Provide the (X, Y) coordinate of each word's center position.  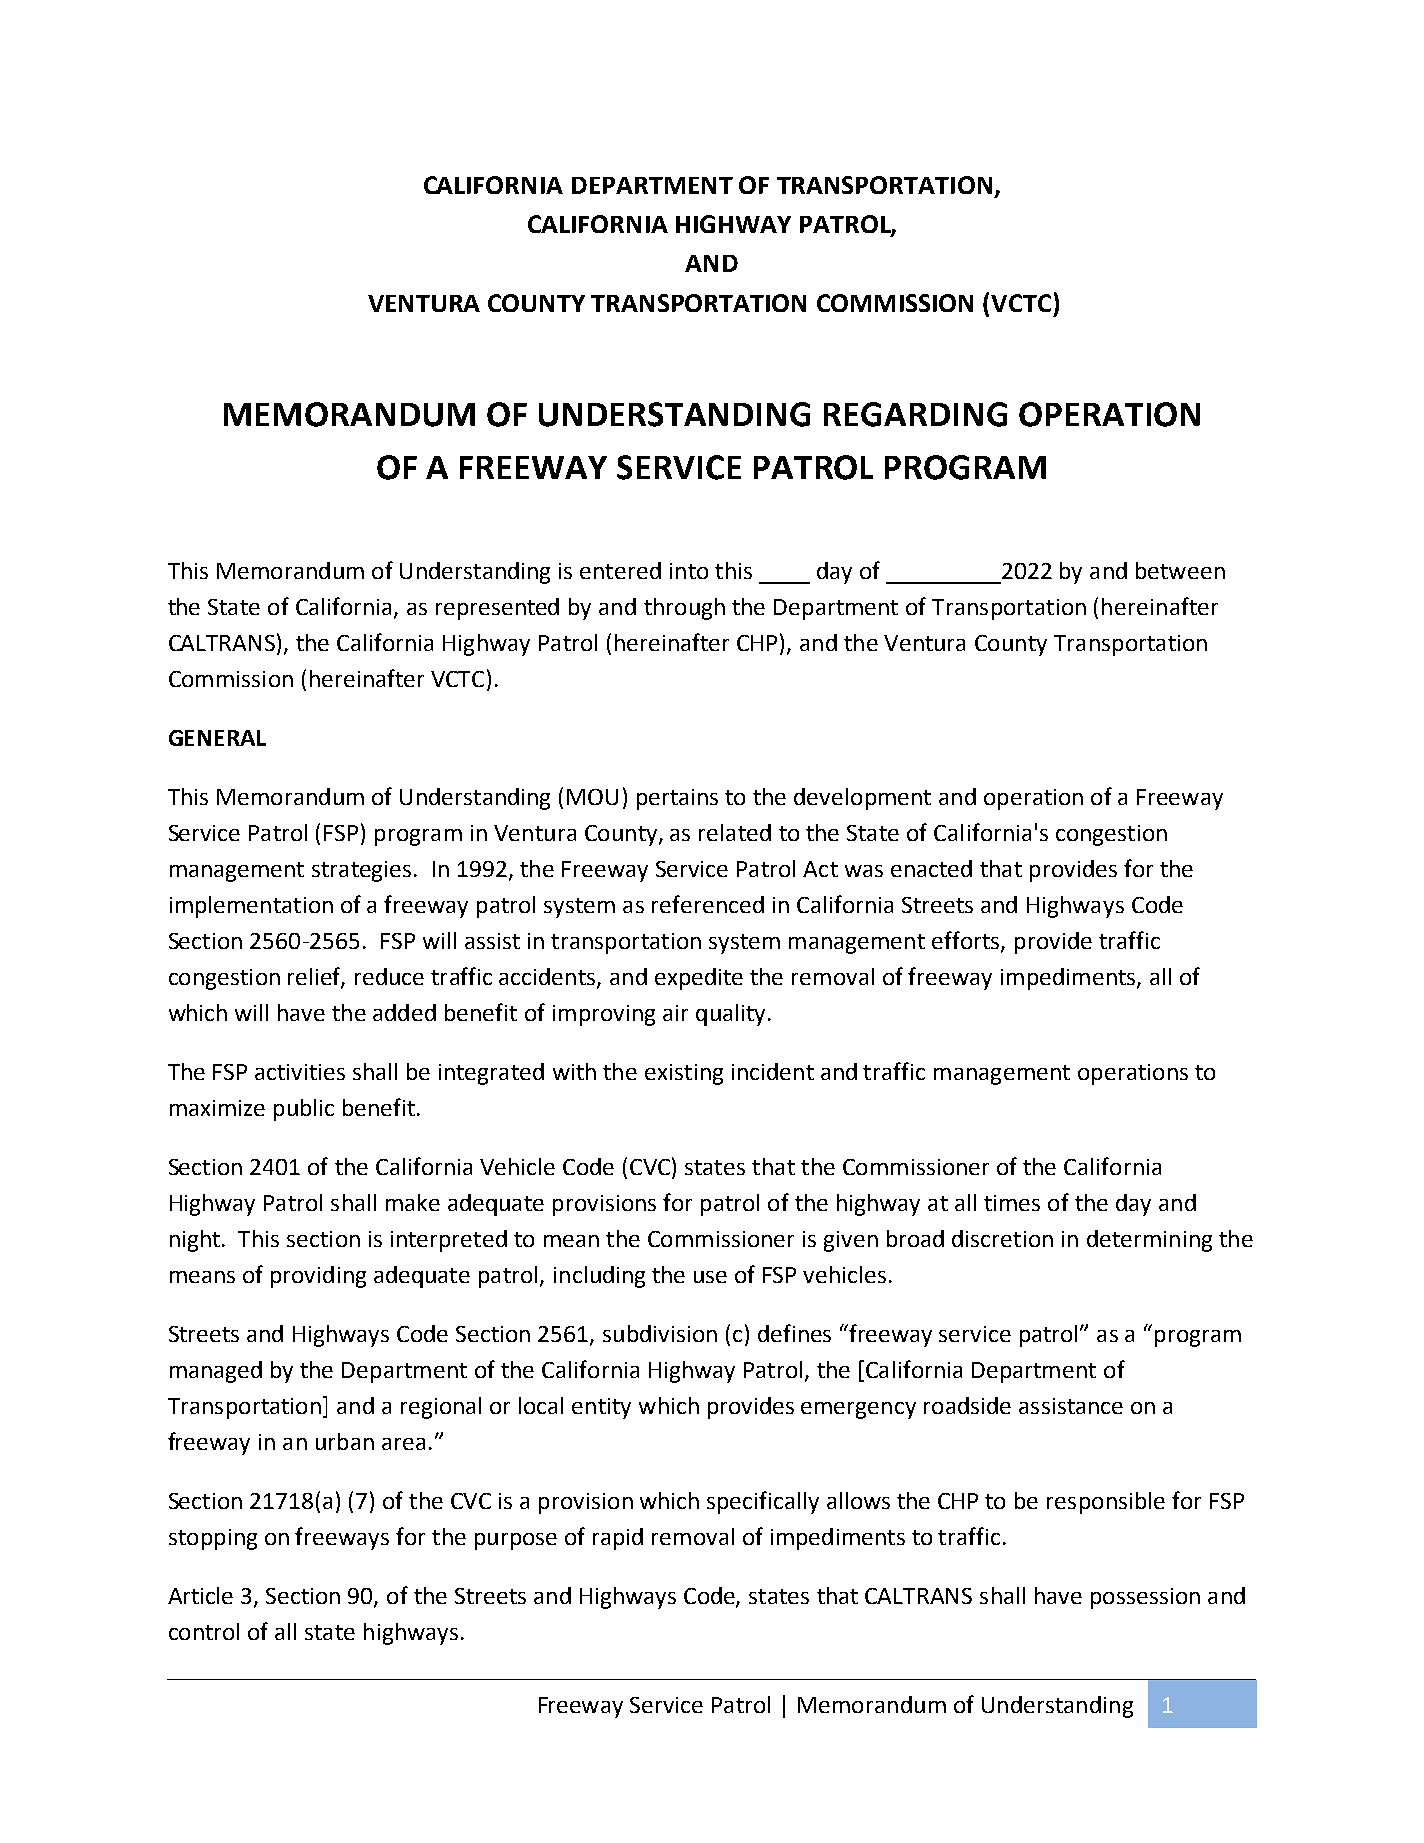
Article (200, 1595)
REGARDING (915, 414)
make (413, 1202)
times (1012, 1203)
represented (497, 609)
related (735, 832)
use (710, 1277)
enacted (931, 868)
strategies (361, 871)
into (689, 571)
